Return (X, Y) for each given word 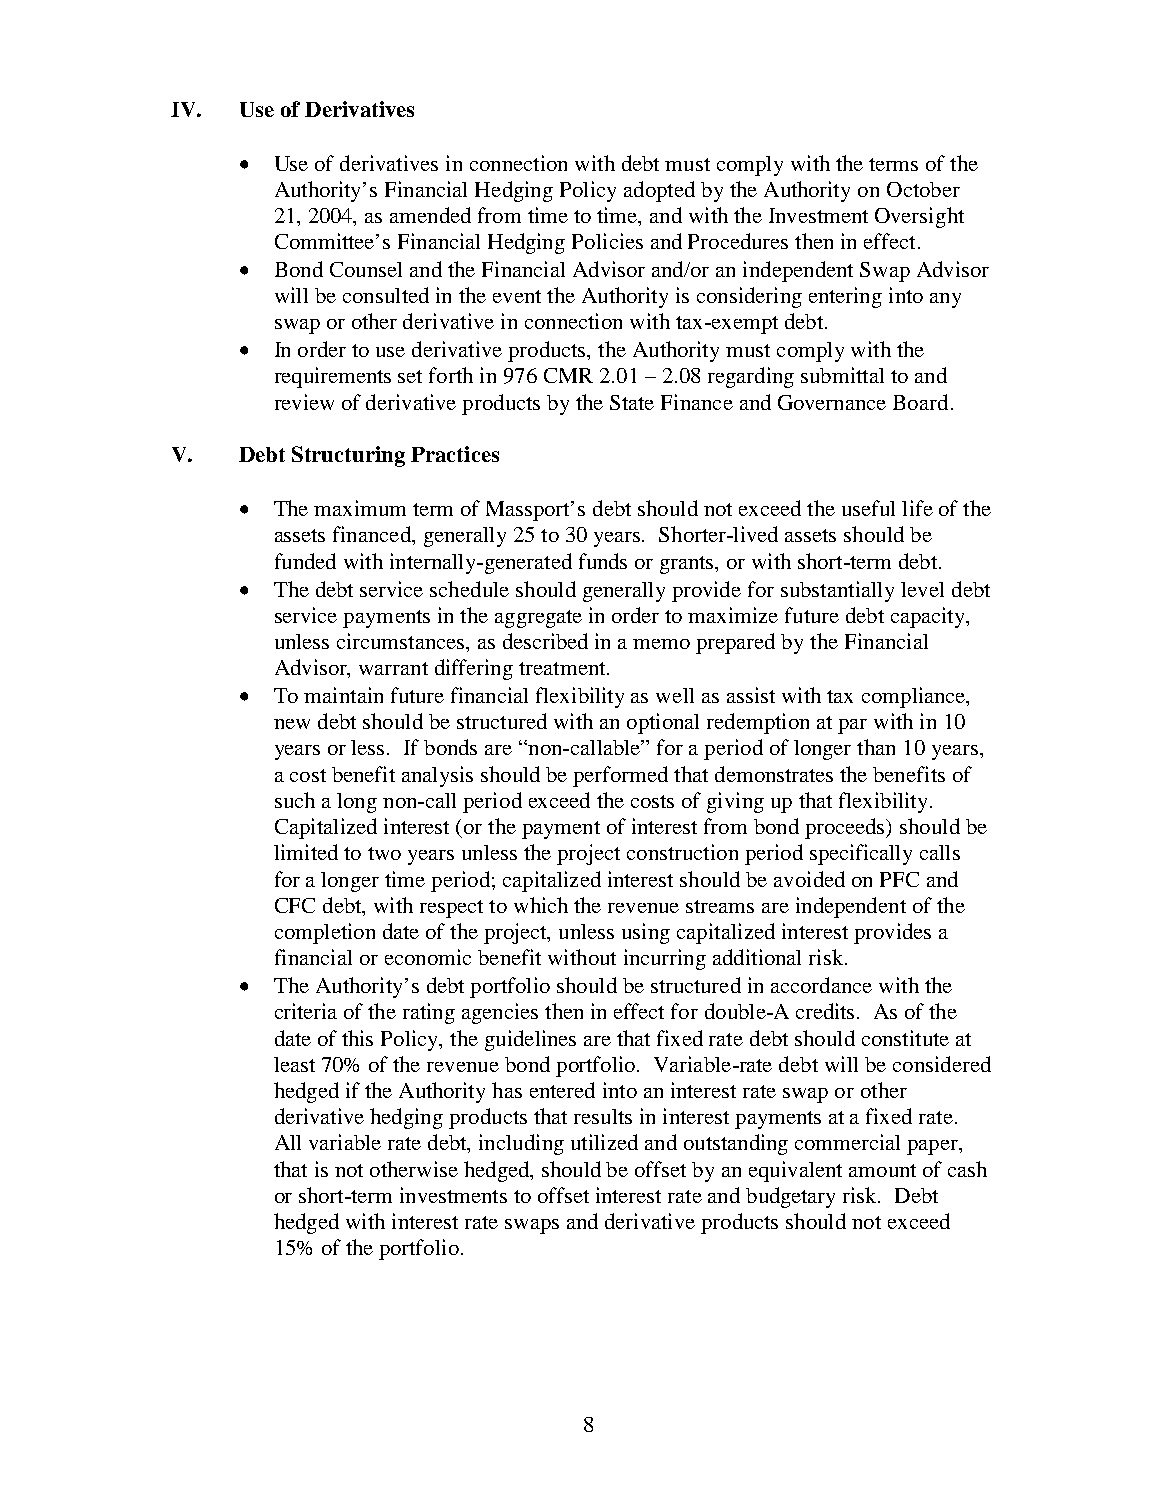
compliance (915, 697)
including (521, 1144)
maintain (343, 695)
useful (868, 508)
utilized (604, 1142)
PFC (899, 879)
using (646, 933)
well (675, 695)
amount (882, 1170)
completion (325, 933)
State (632, 402)
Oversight (919, 217)
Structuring (348, 456)
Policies (607, 241)
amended (430, 215)
